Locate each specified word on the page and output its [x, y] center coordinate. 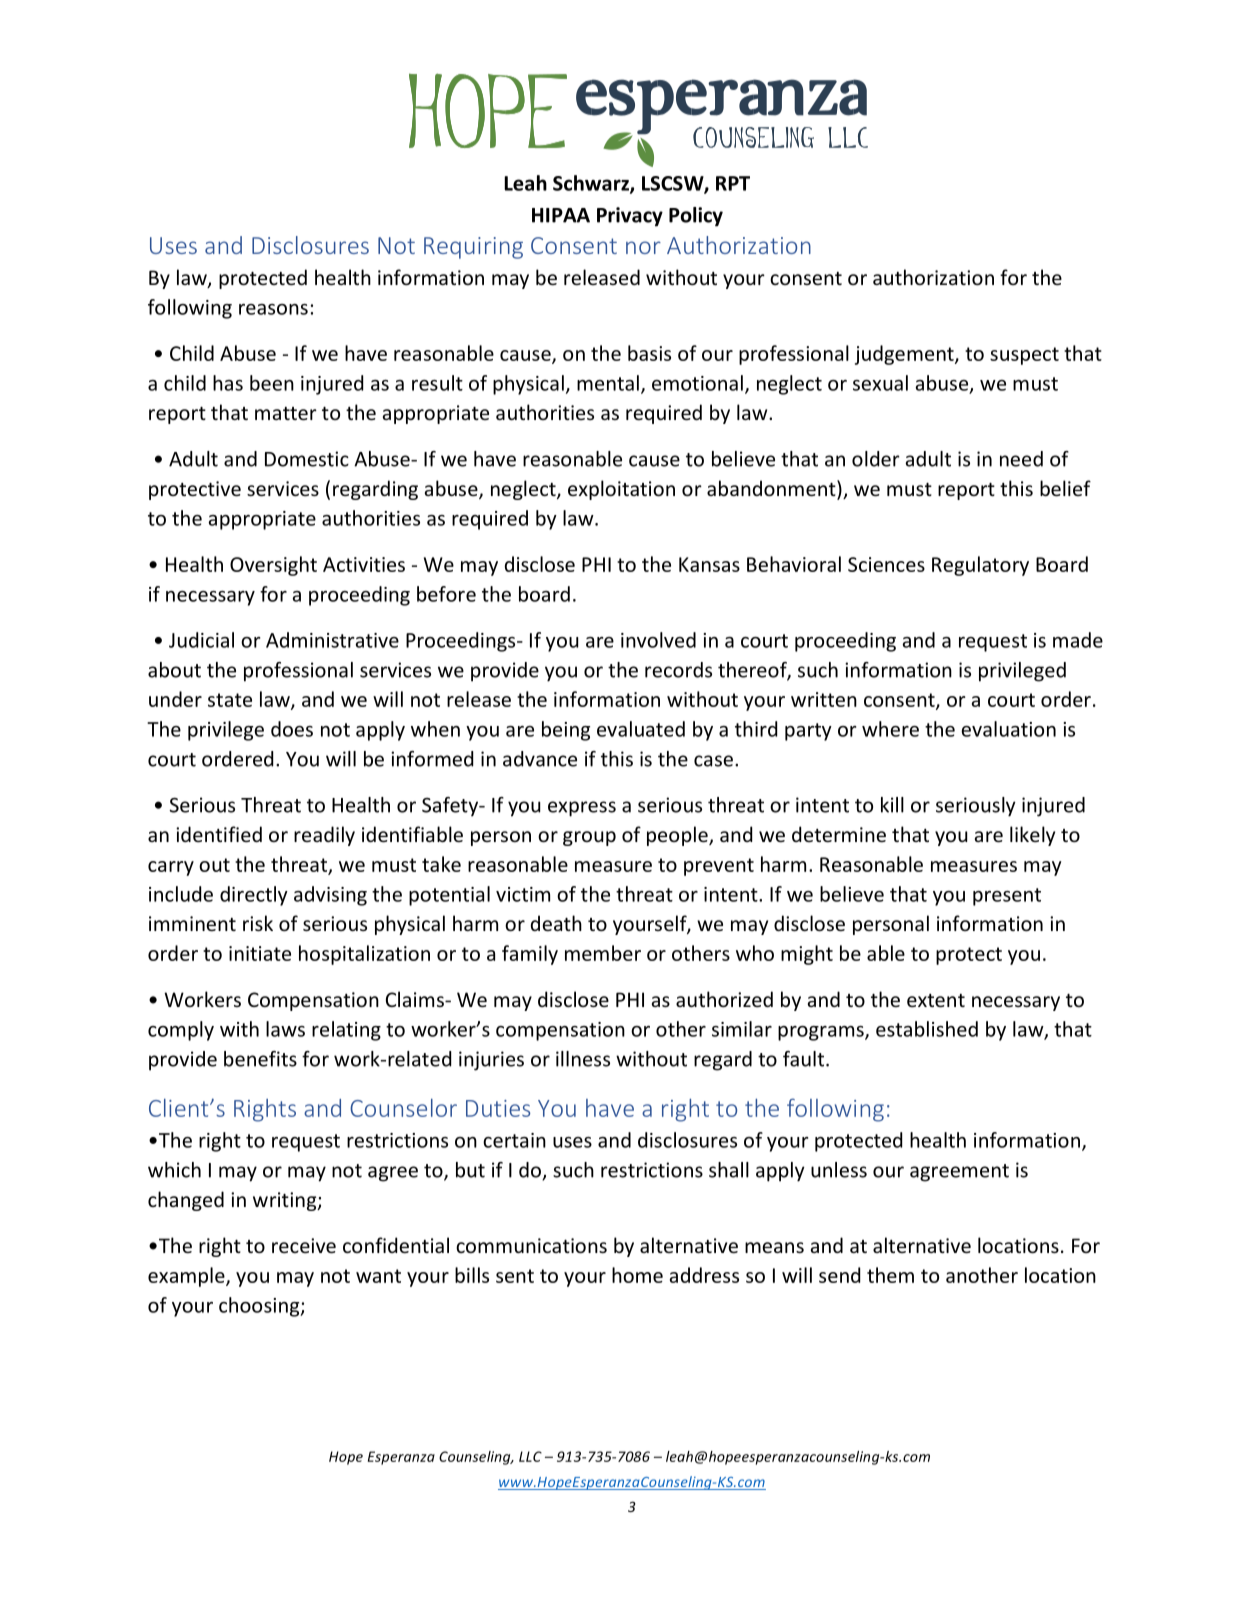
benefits [260, 1059]
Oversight [273, 566]
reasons [273, 309]
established [927, 1029]
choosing [260, 1307]
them [890, 1275]
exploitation [621, 490]
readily [324, 836]
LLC [530, 1456]
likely [1032, 836]
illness [583, 1059]
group [589, 838]
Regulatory [980, 566]
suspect [1024, 356]
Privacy [630, 217]
